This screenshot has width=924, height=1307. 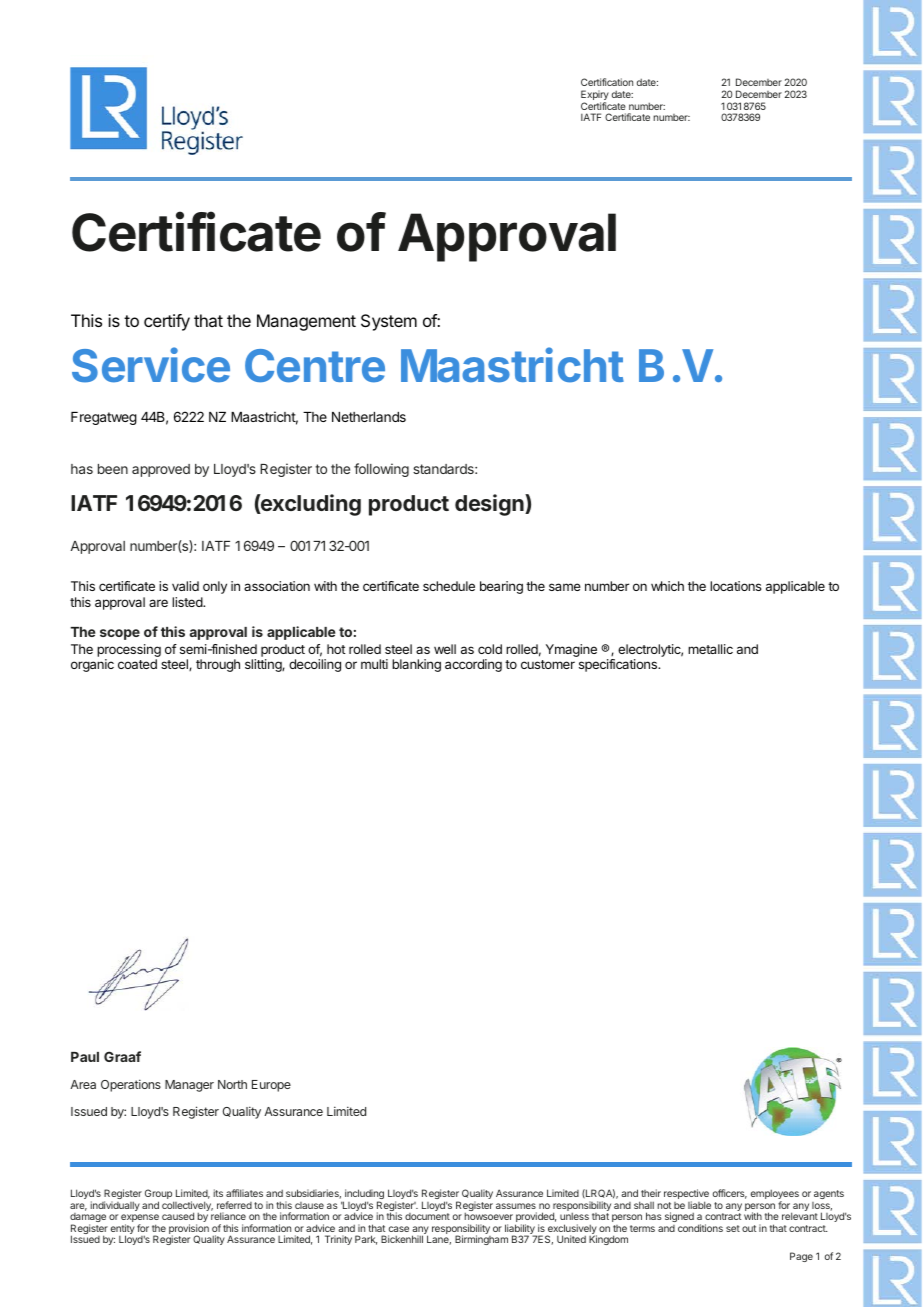 What do you see at coordinates (733, 1228) in the screenshot?
I see `set` at bounding box center [733, 1228].
